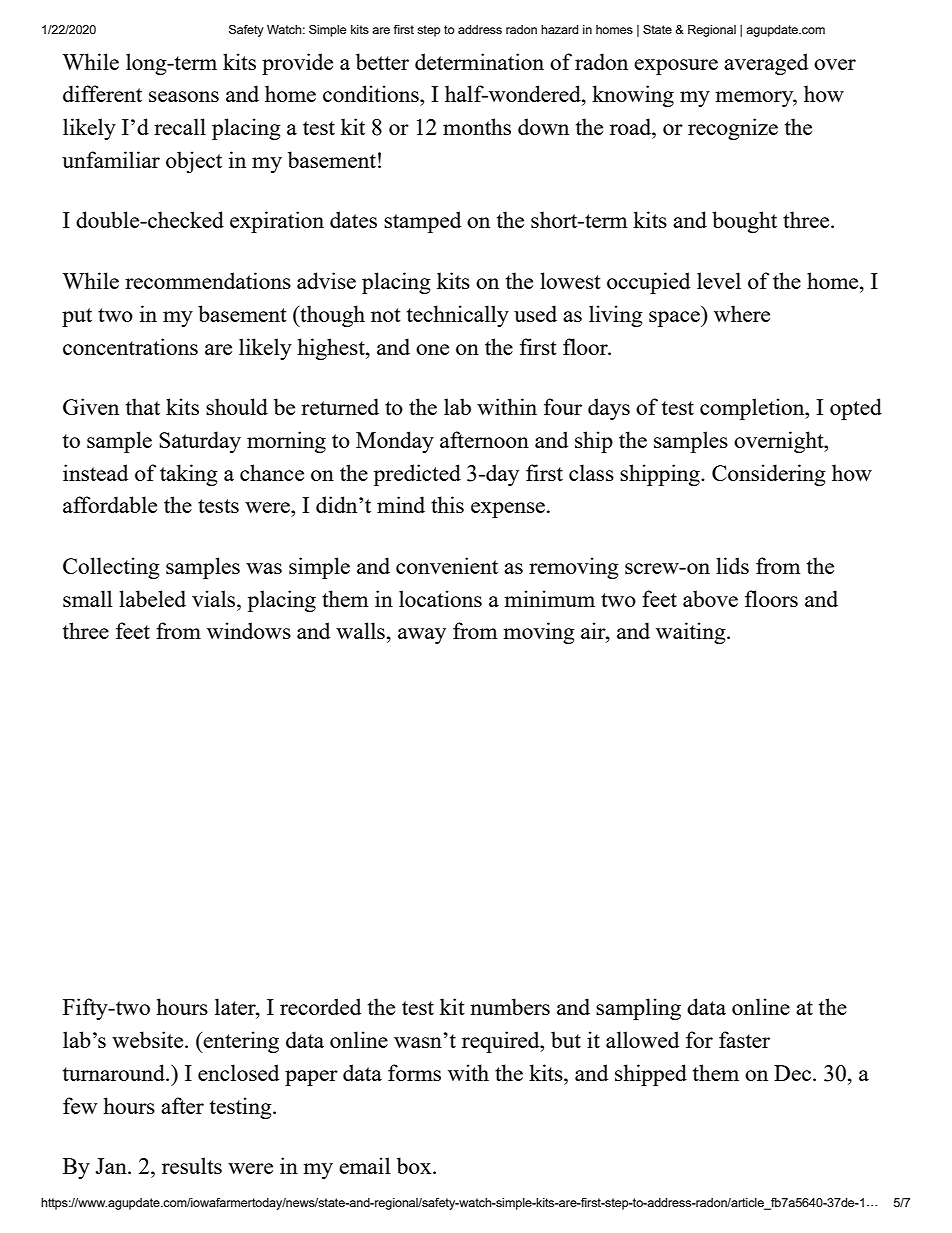  I want to click on box, so click(415, 1165).
